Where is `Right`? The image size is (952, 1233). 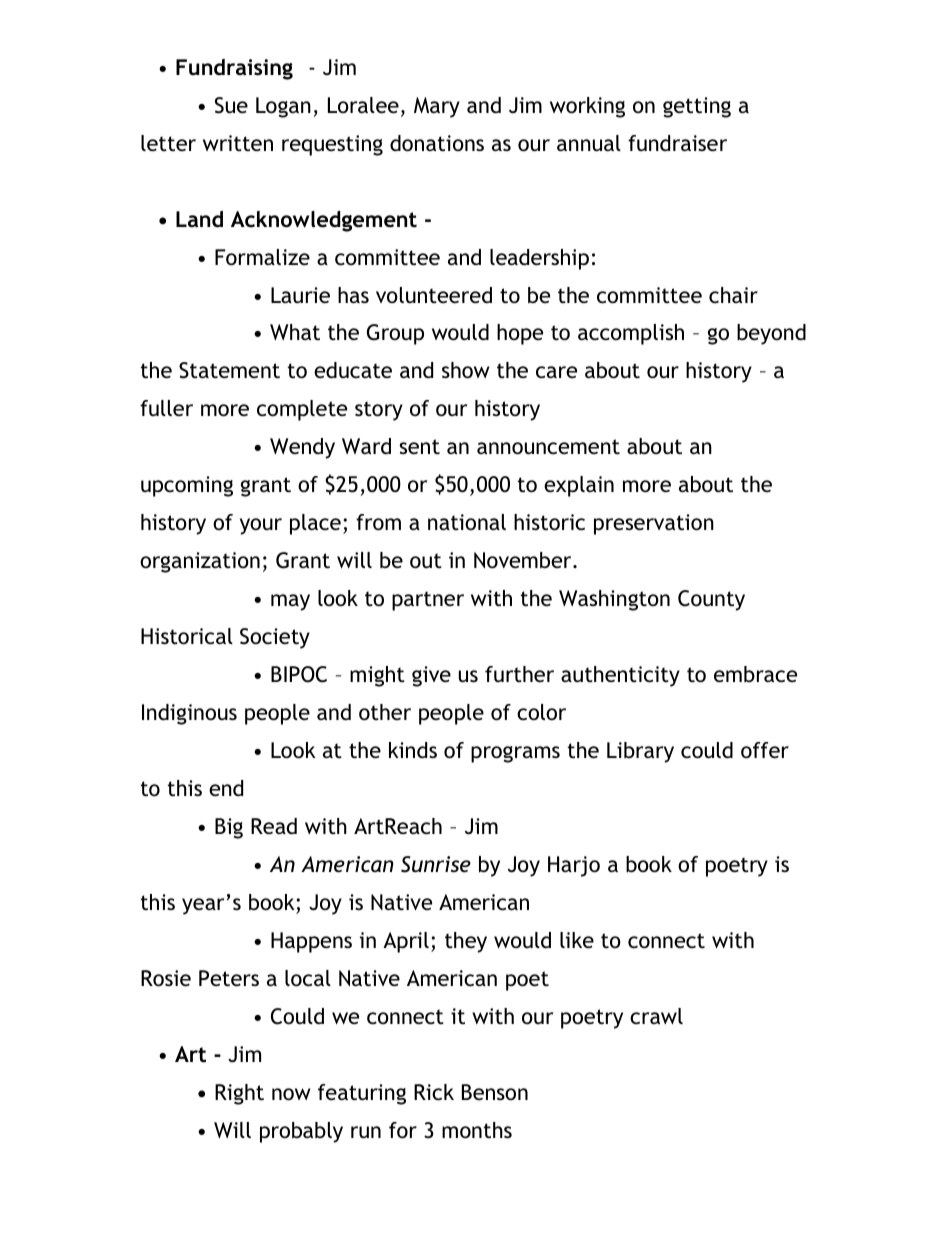
Right is located at coordinates (239, 1094).
